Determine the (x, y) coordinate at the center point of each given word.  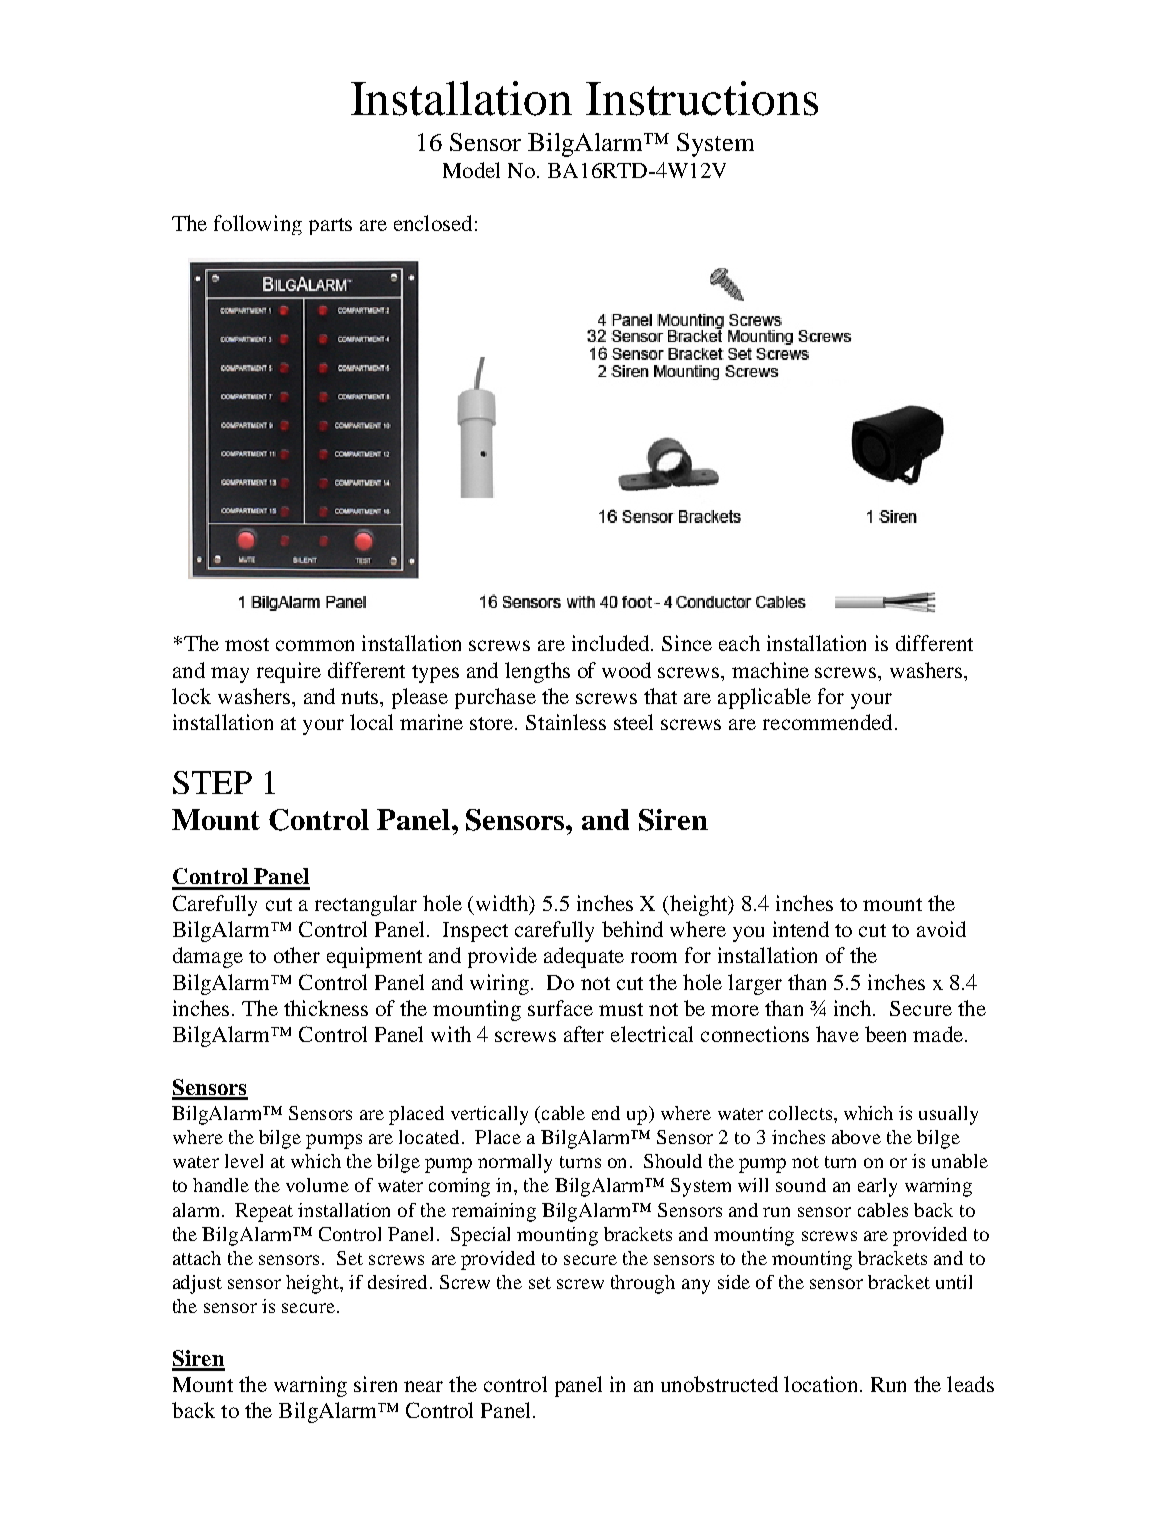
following (258, 225)
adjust (197, 1284)
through (643, 1284)
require (289, 672)
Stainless (566, 722)
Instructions (702, 98)
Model (471, 170)
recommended (827, 722)
